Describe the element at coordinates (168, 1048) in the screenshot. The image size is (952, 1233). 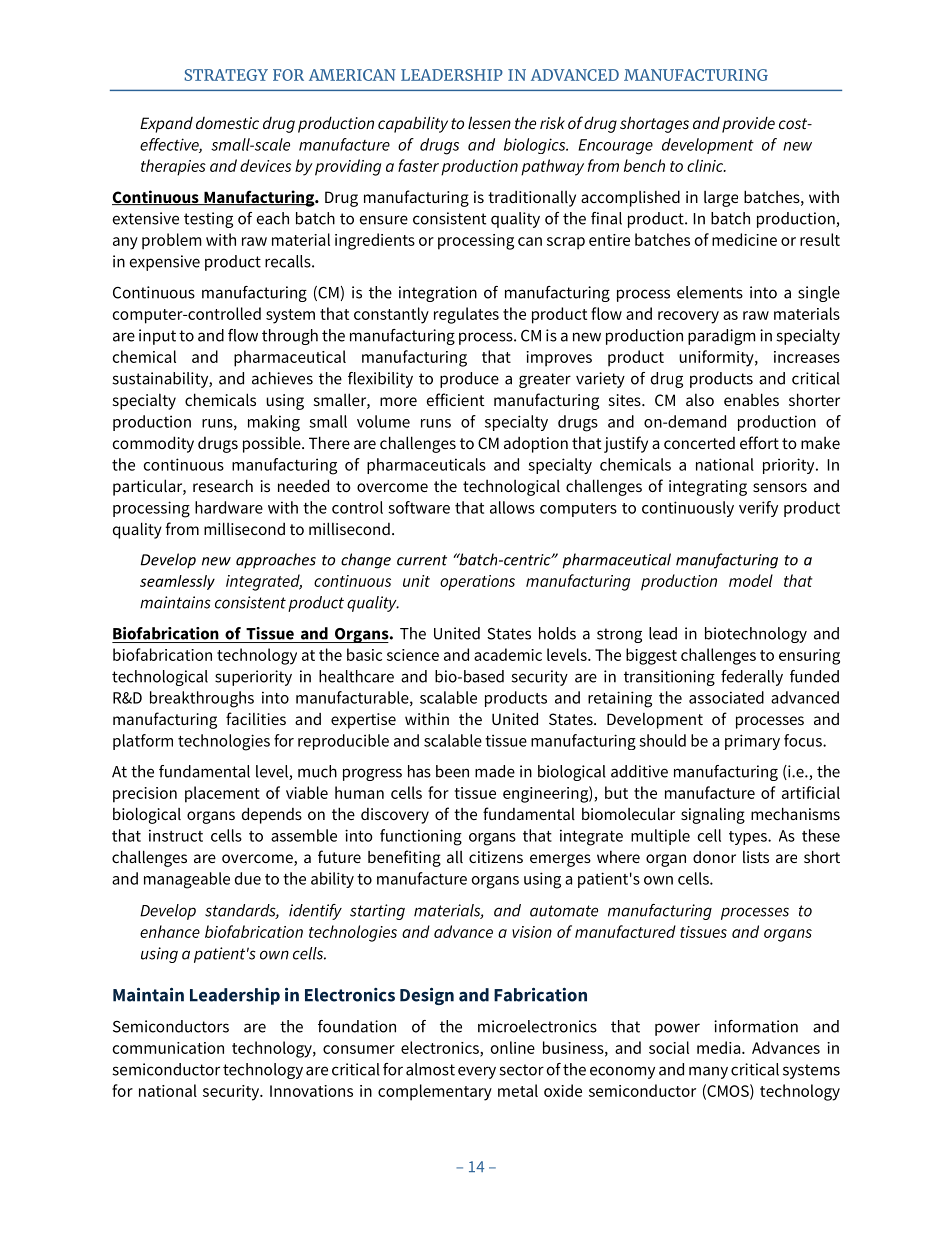
I see `communication` at that location.
